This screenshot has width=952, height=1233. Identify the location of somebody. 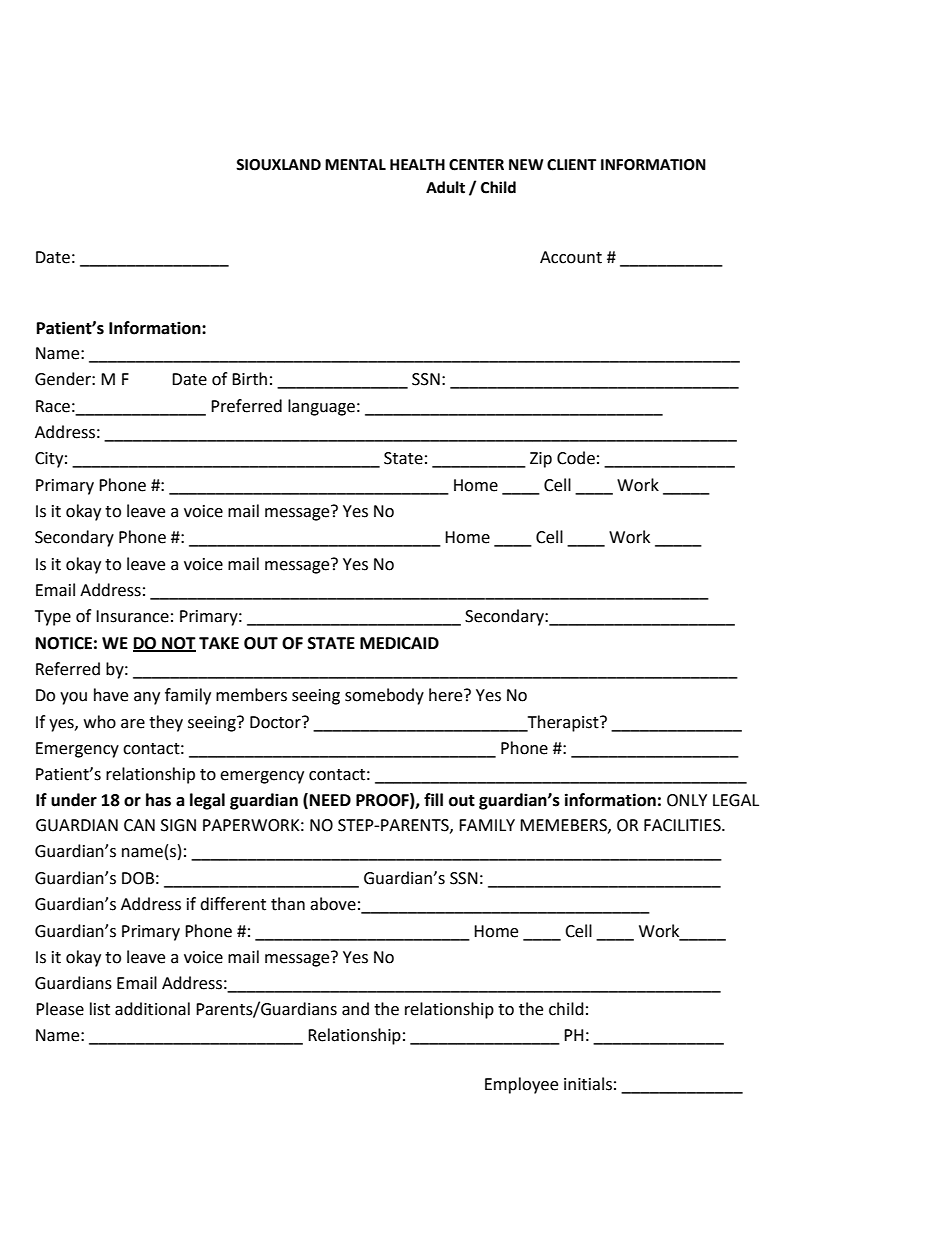
(384, 696).
